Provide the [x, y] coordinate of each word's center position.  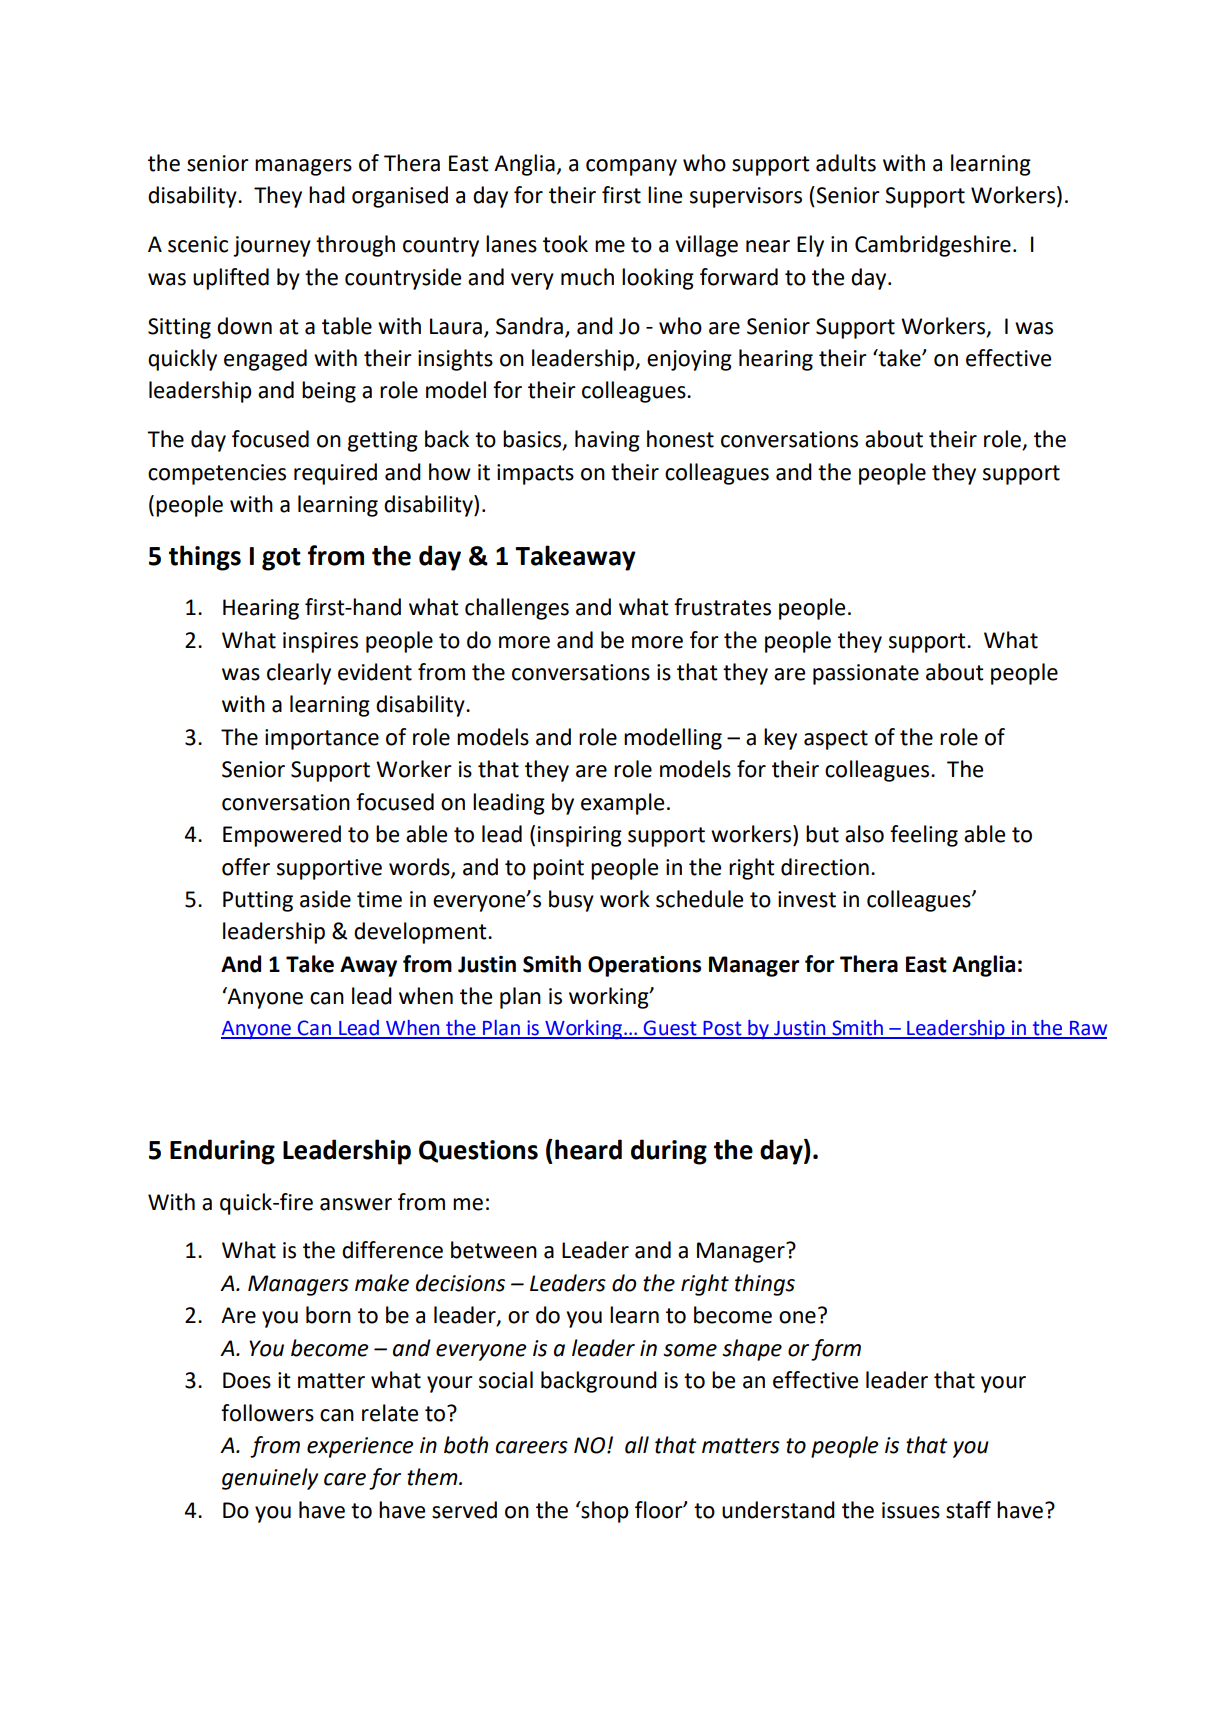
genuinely [270, 1479]
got [281, 559]
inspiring [580, 836]
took [565, 244]
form [836, 1350]
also [864, 834]
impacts [535, 474]
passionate [866, 674]
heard [588, 1149]
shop [604, 1512]
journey [272, 246]
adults [846, 163]
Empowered [282, 836]
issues [911, 1510]
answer [356, 1204]
